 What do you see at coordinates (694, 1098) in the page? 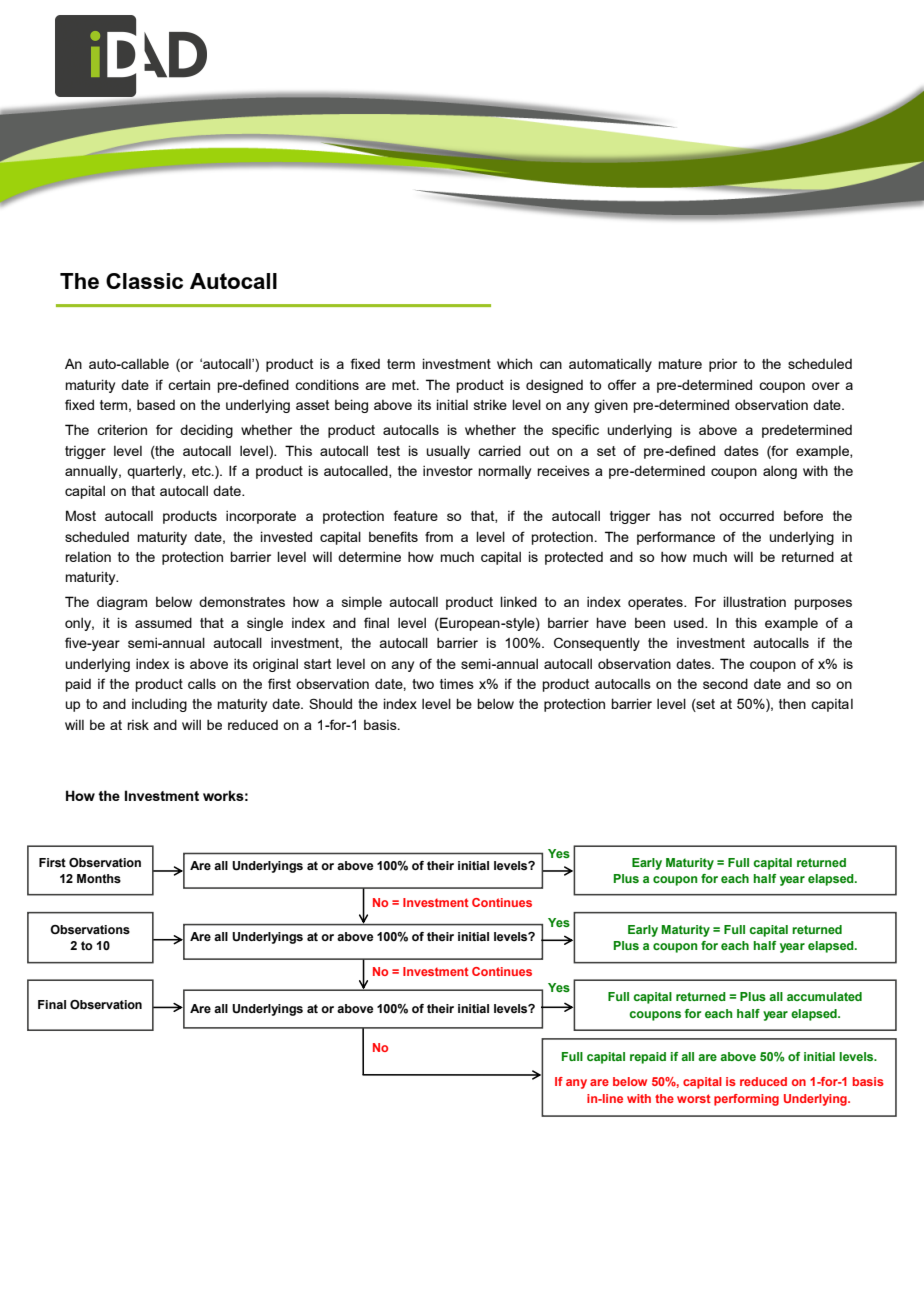
I see `worst` at bounding box center [694, 1098].
